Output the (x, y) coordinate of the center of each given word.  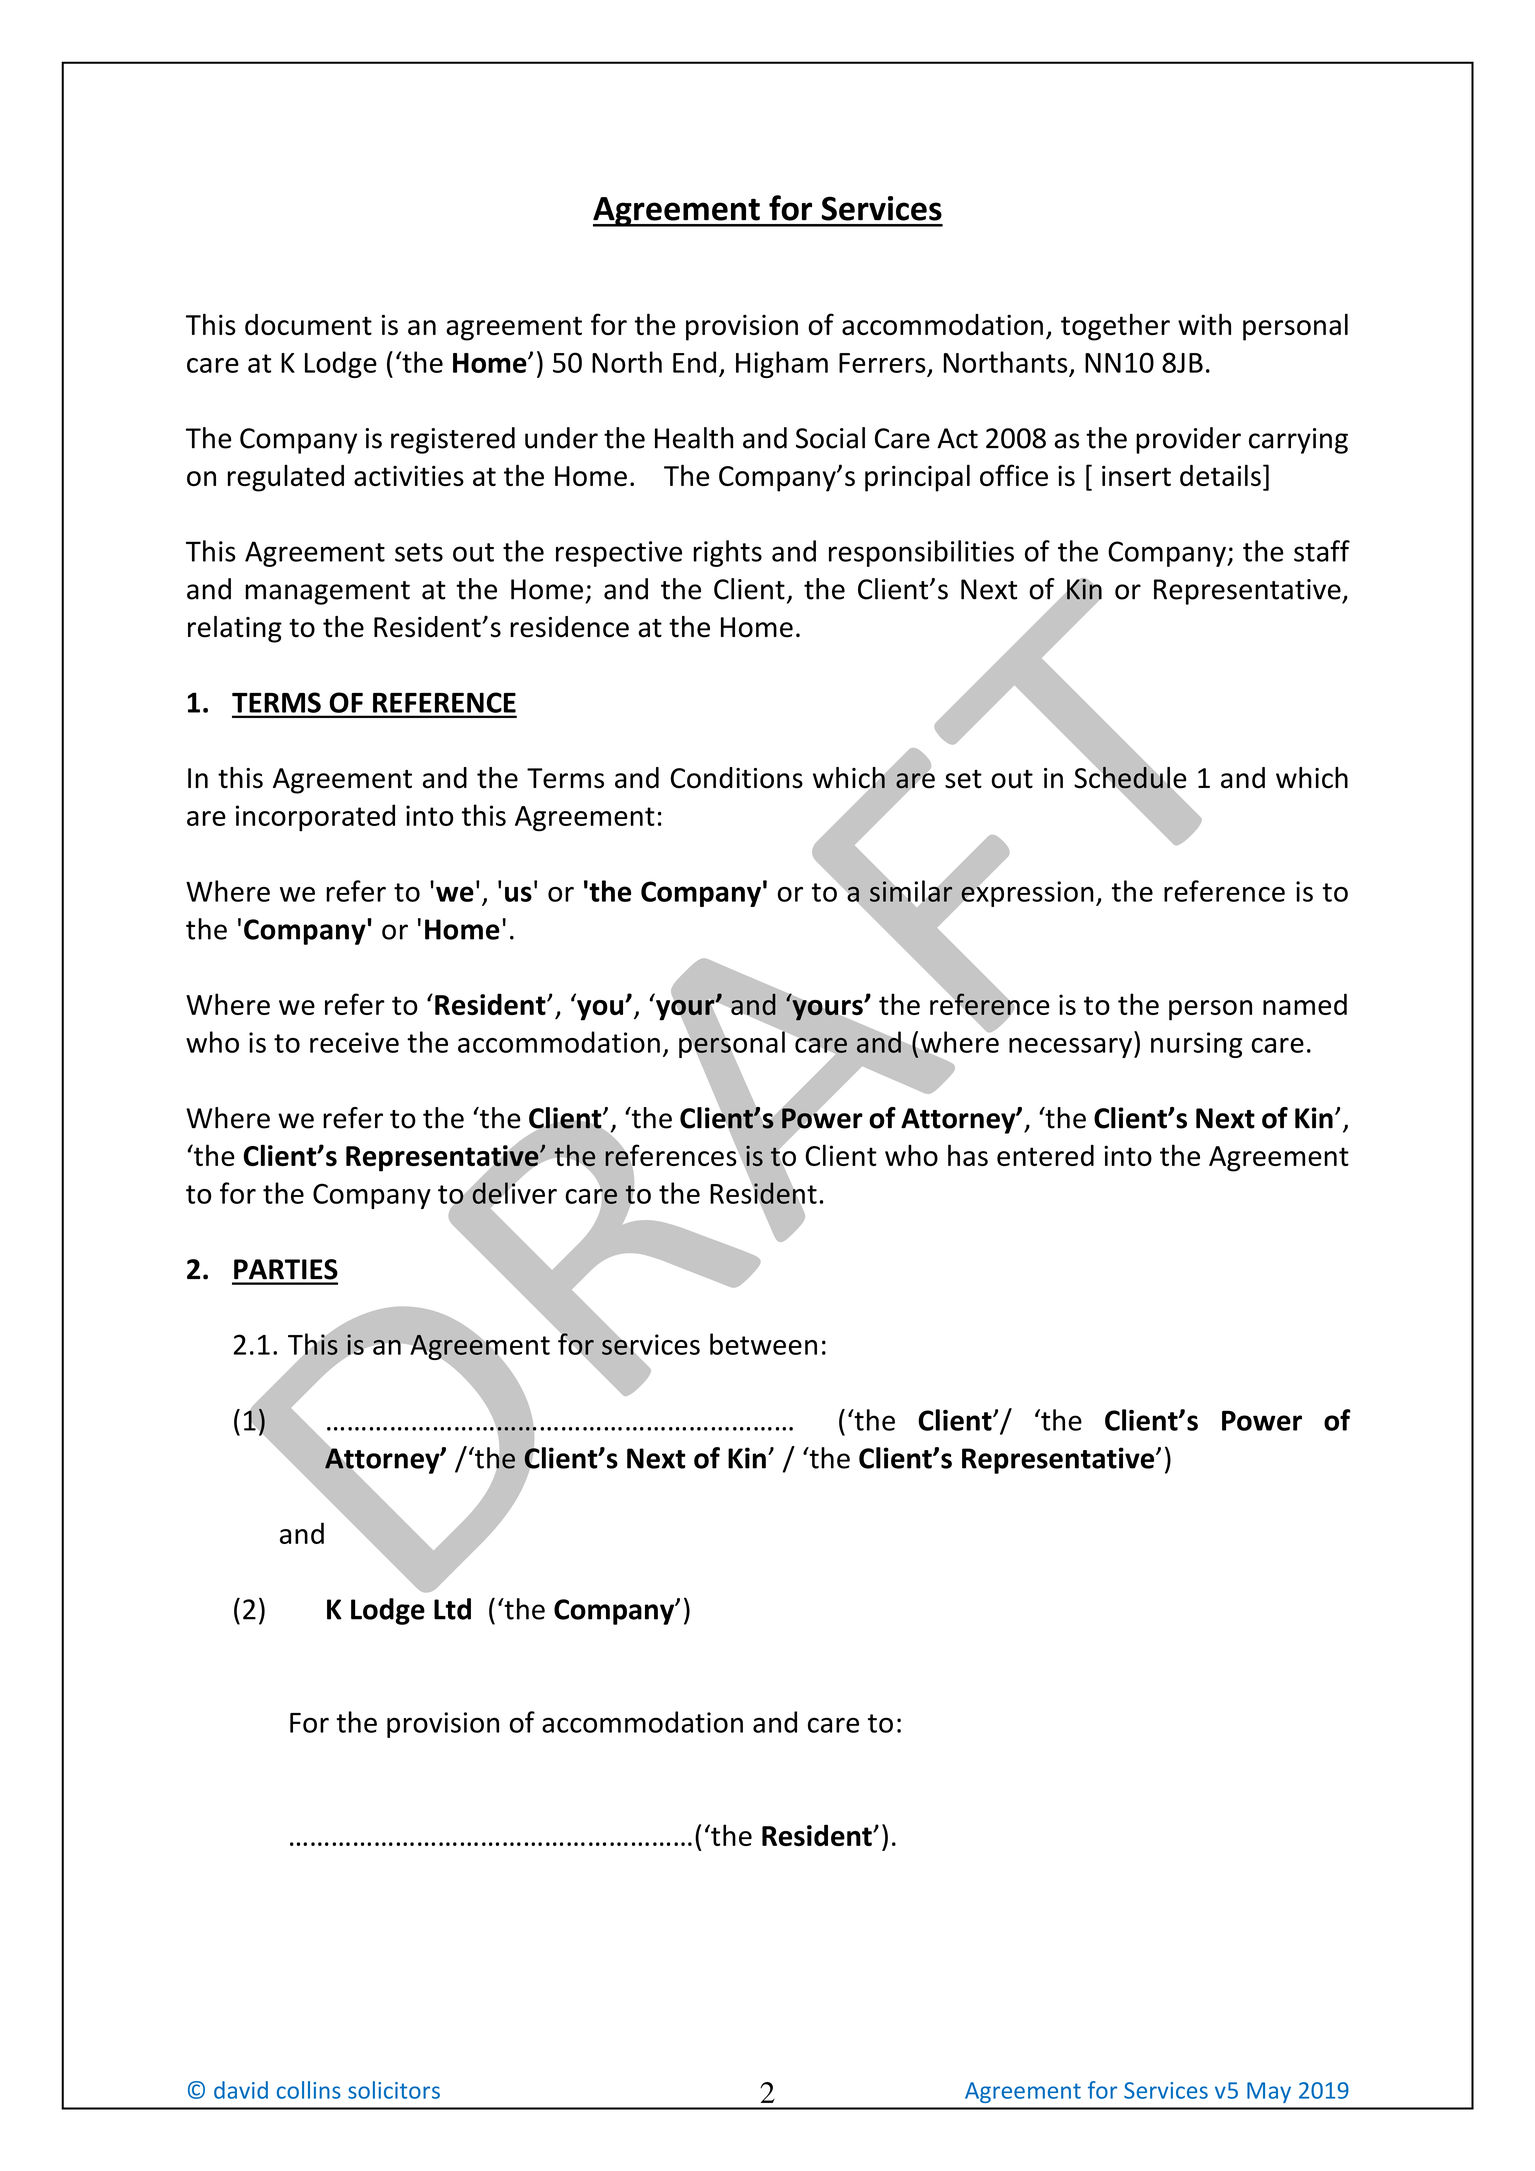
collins (309, 2090)
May (1269, 2092)
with (1204, 324)
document (308, 324)
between (763, 1344)
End (694, 362)
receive (354, 1042)
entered (1045, 1155)
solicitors (394, 2090)
